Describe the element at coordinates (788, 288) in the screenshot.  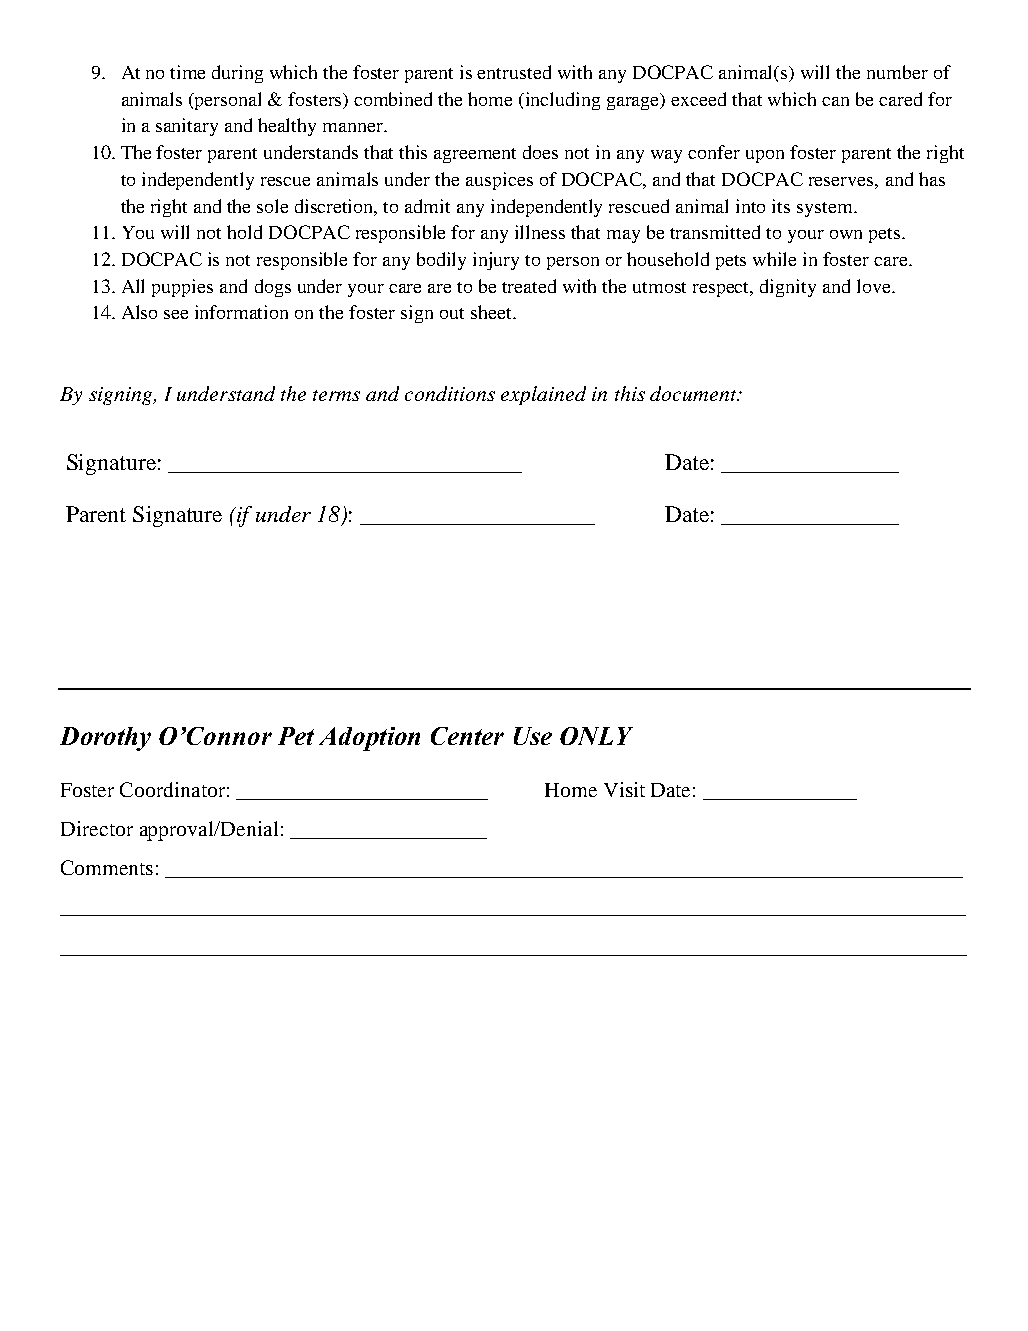
I see `dignity` at that location.
